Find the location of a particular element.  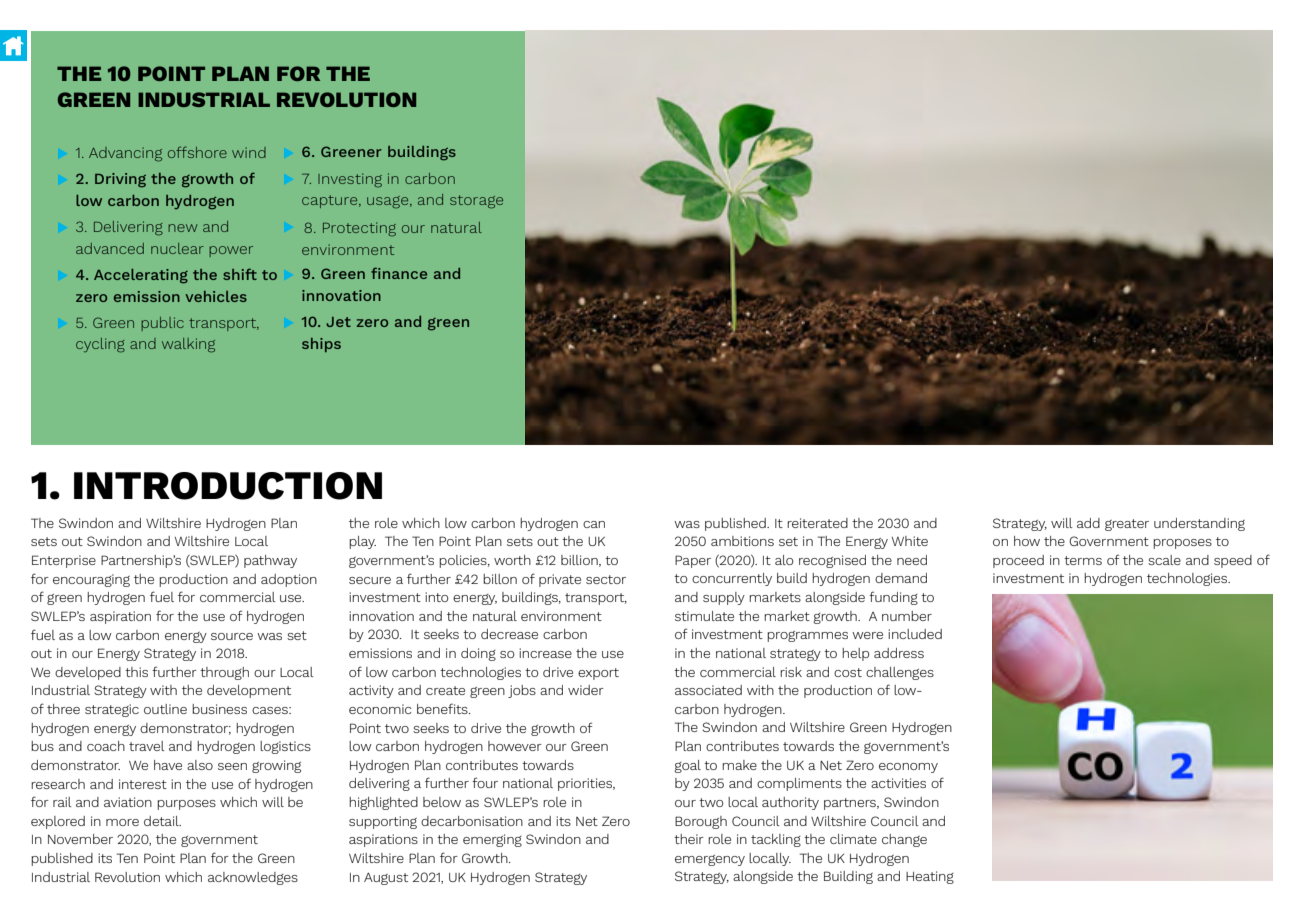

included is located at coordinates (915, 634).
